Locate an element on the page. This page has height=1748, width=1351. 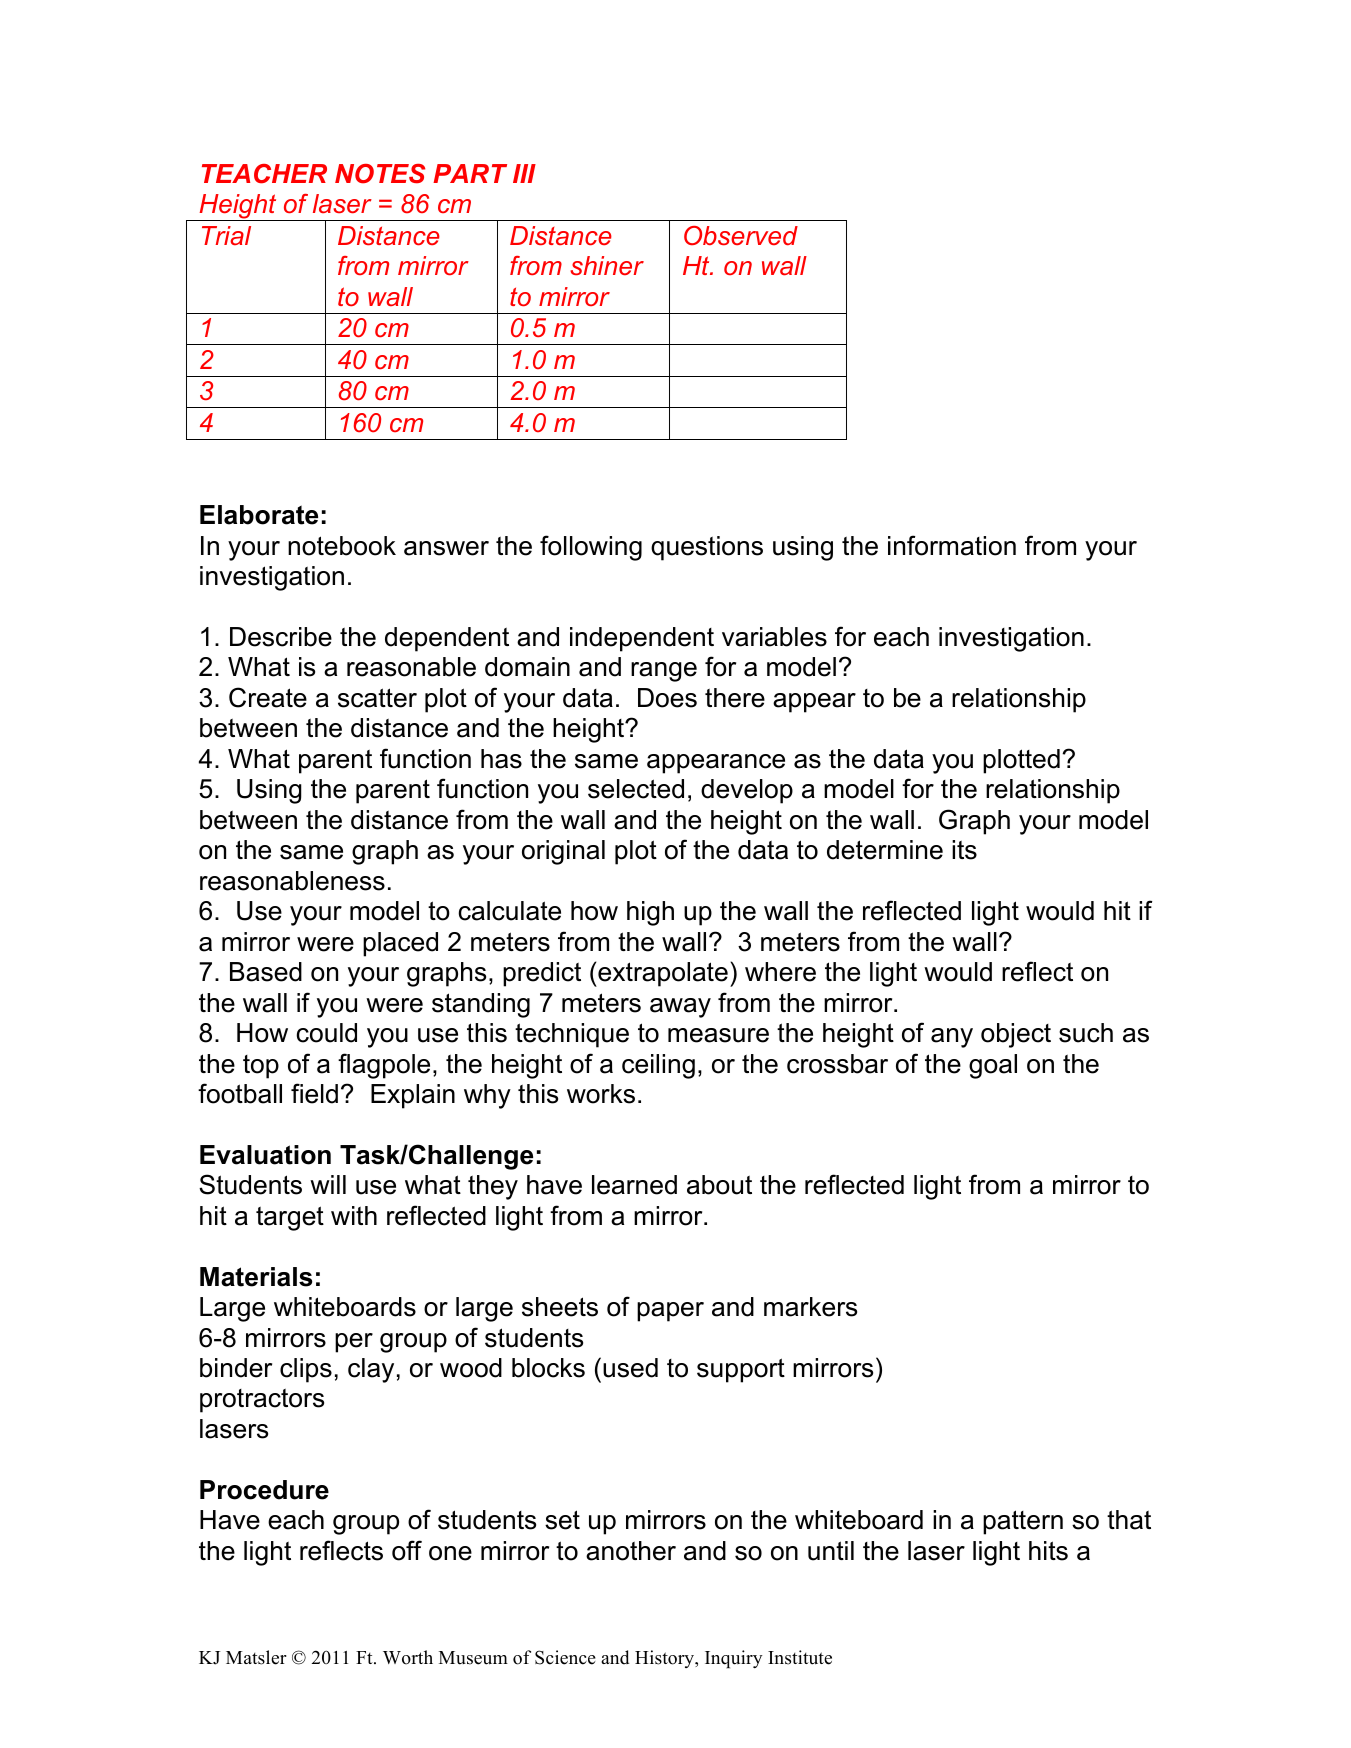
Worth is located at coordinates (408, 1657).
